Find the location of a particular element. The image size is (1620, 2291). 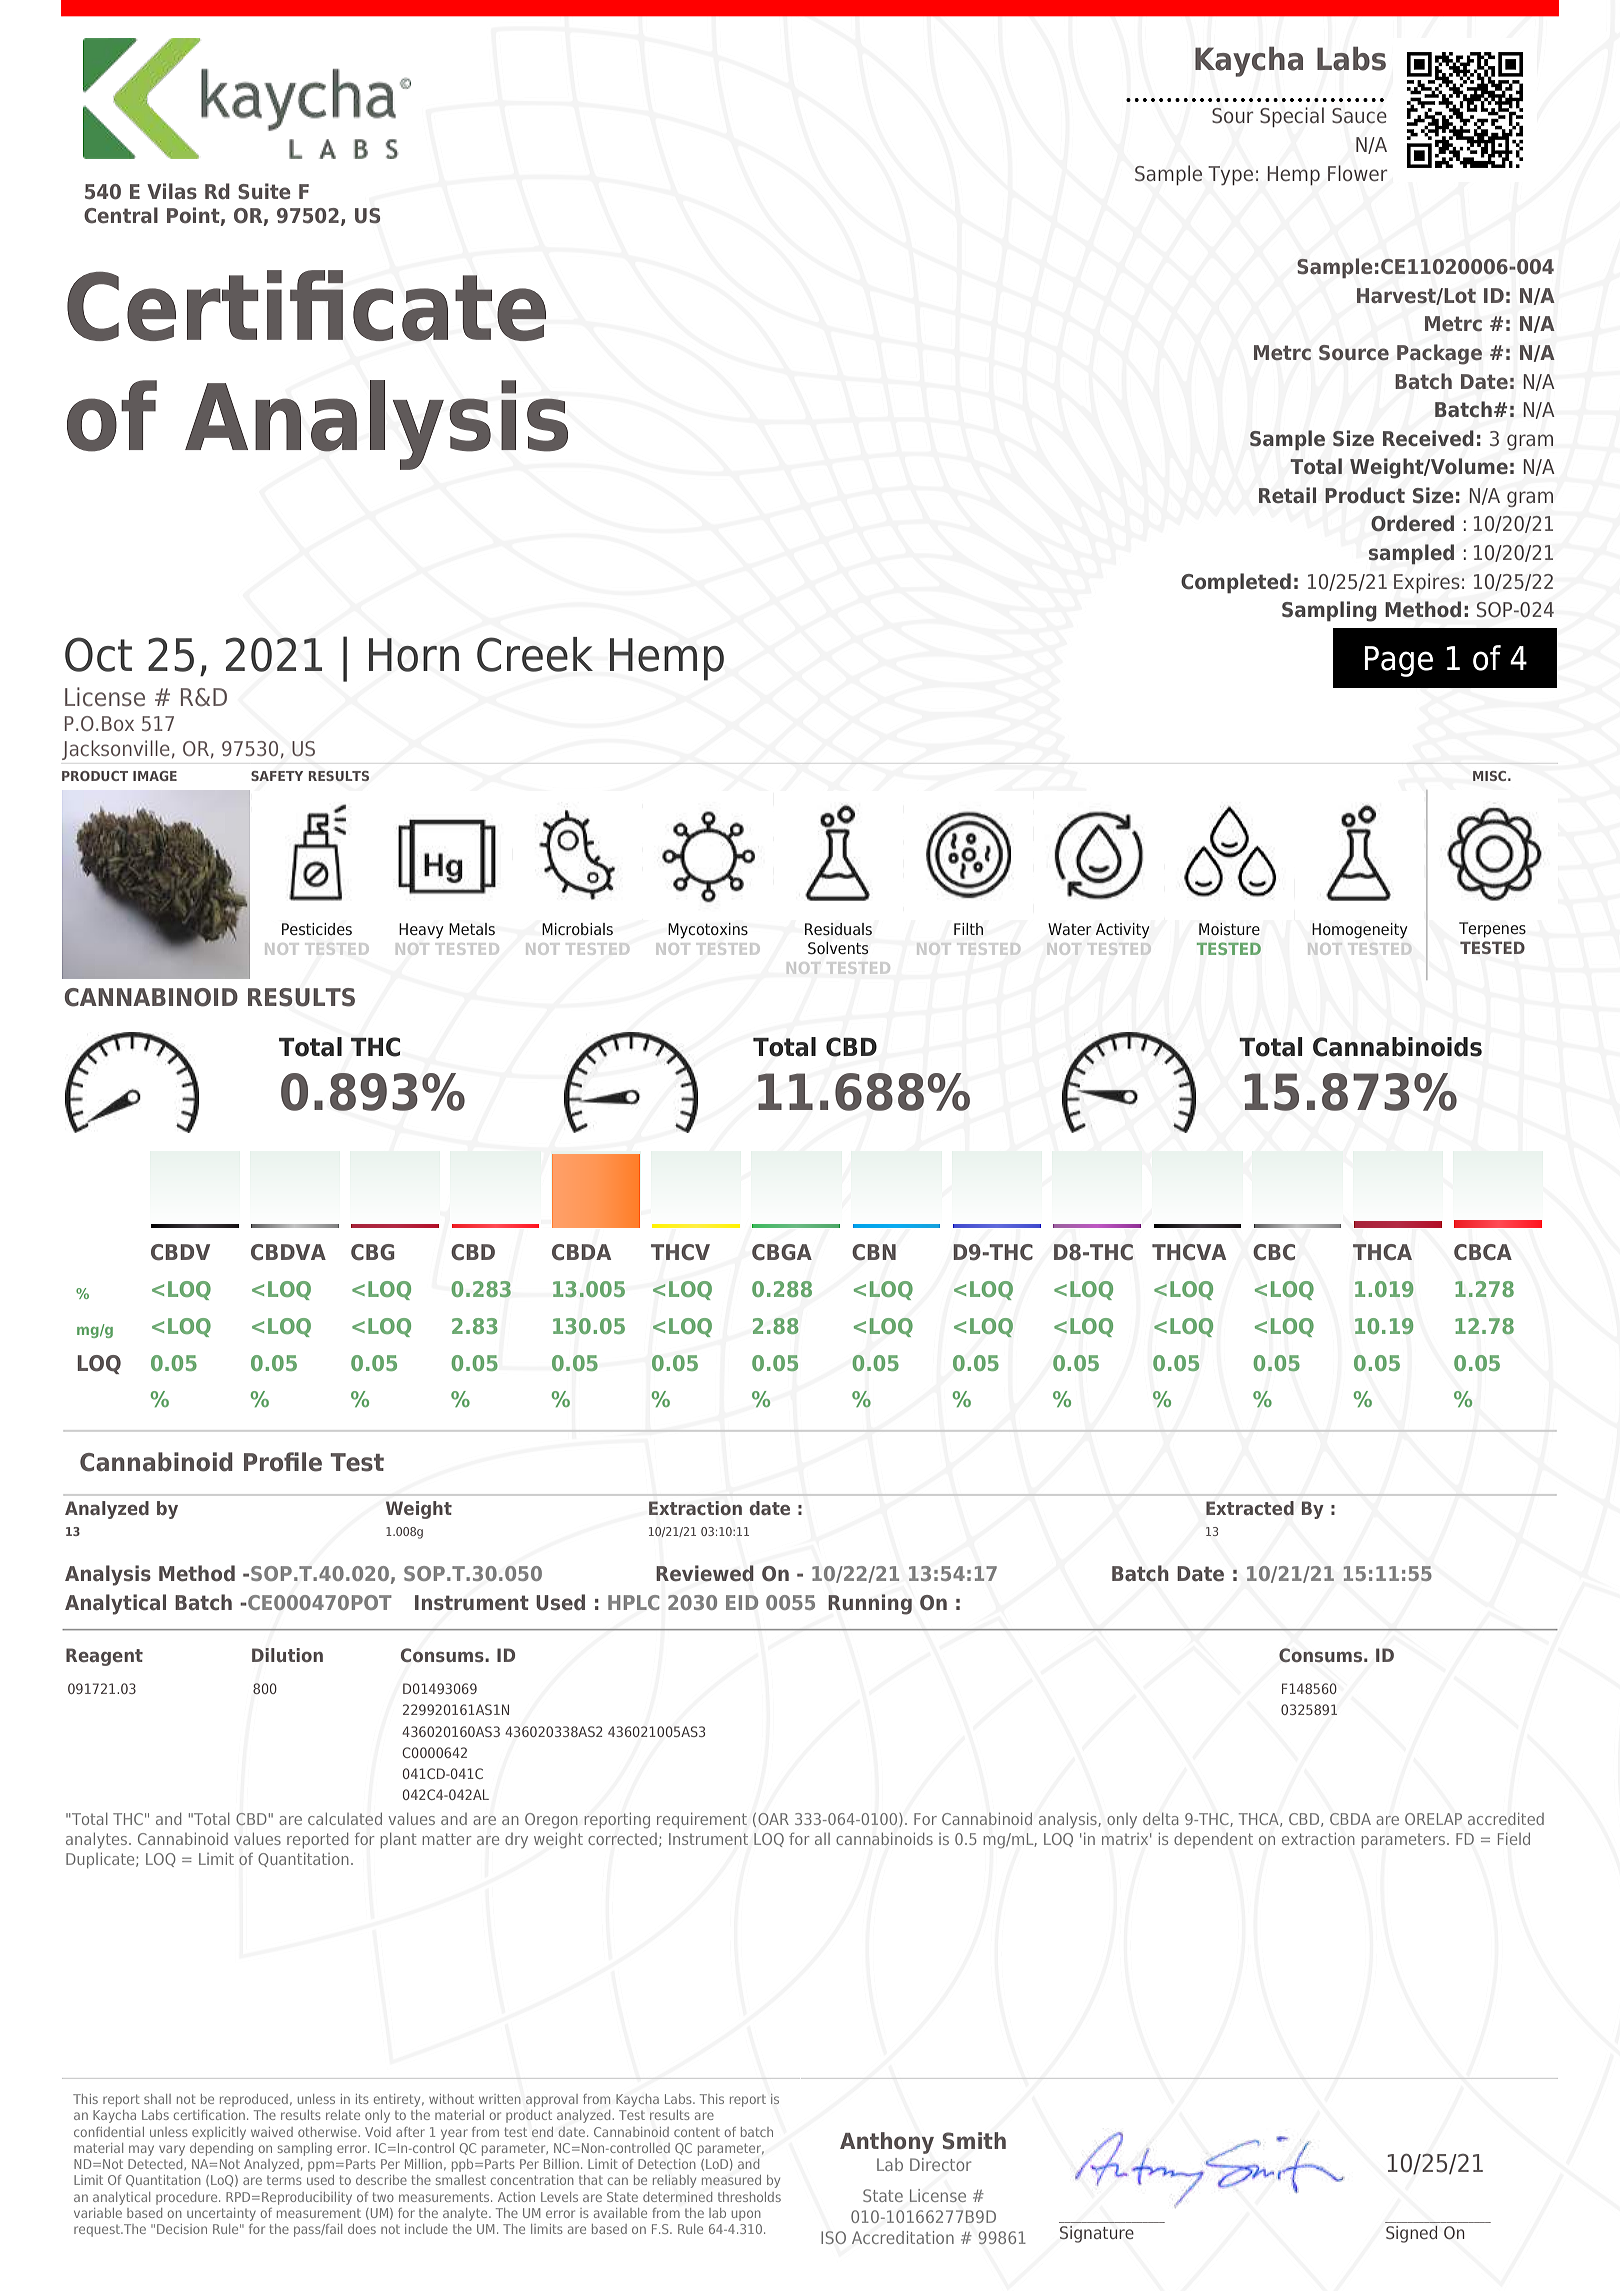

CBCA is located at coordinates (1483, 1252).
